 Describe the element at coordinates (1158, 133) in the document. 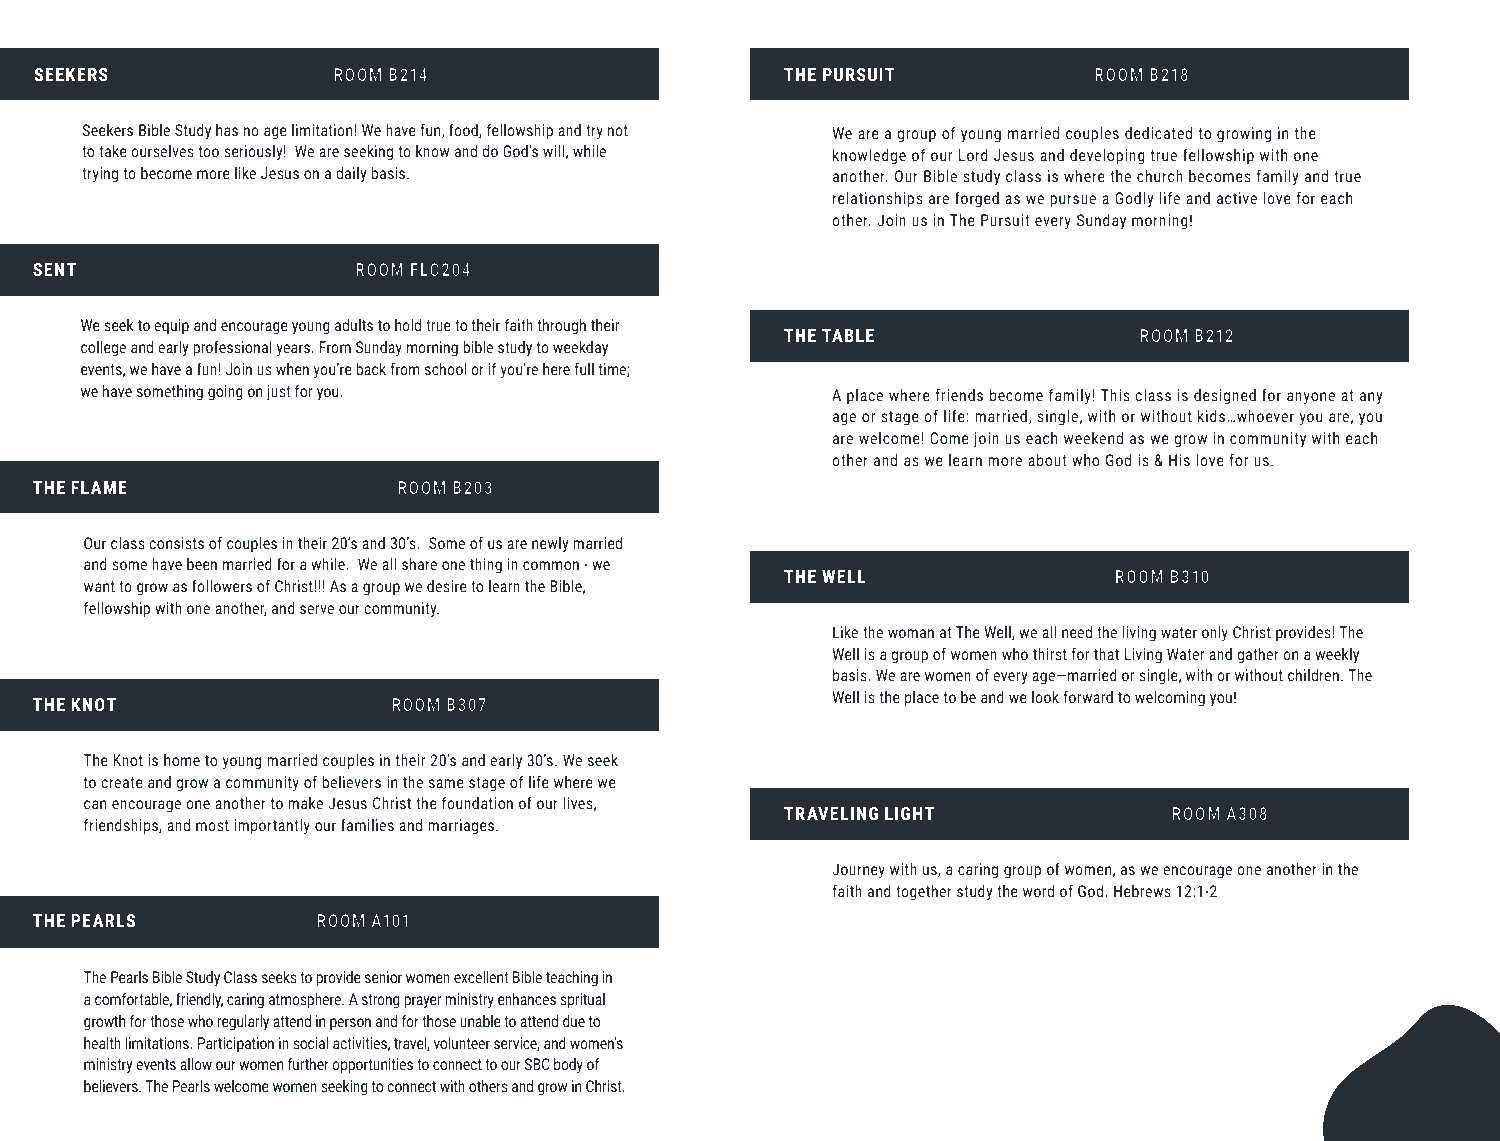

I see `dedicated` at that location.
